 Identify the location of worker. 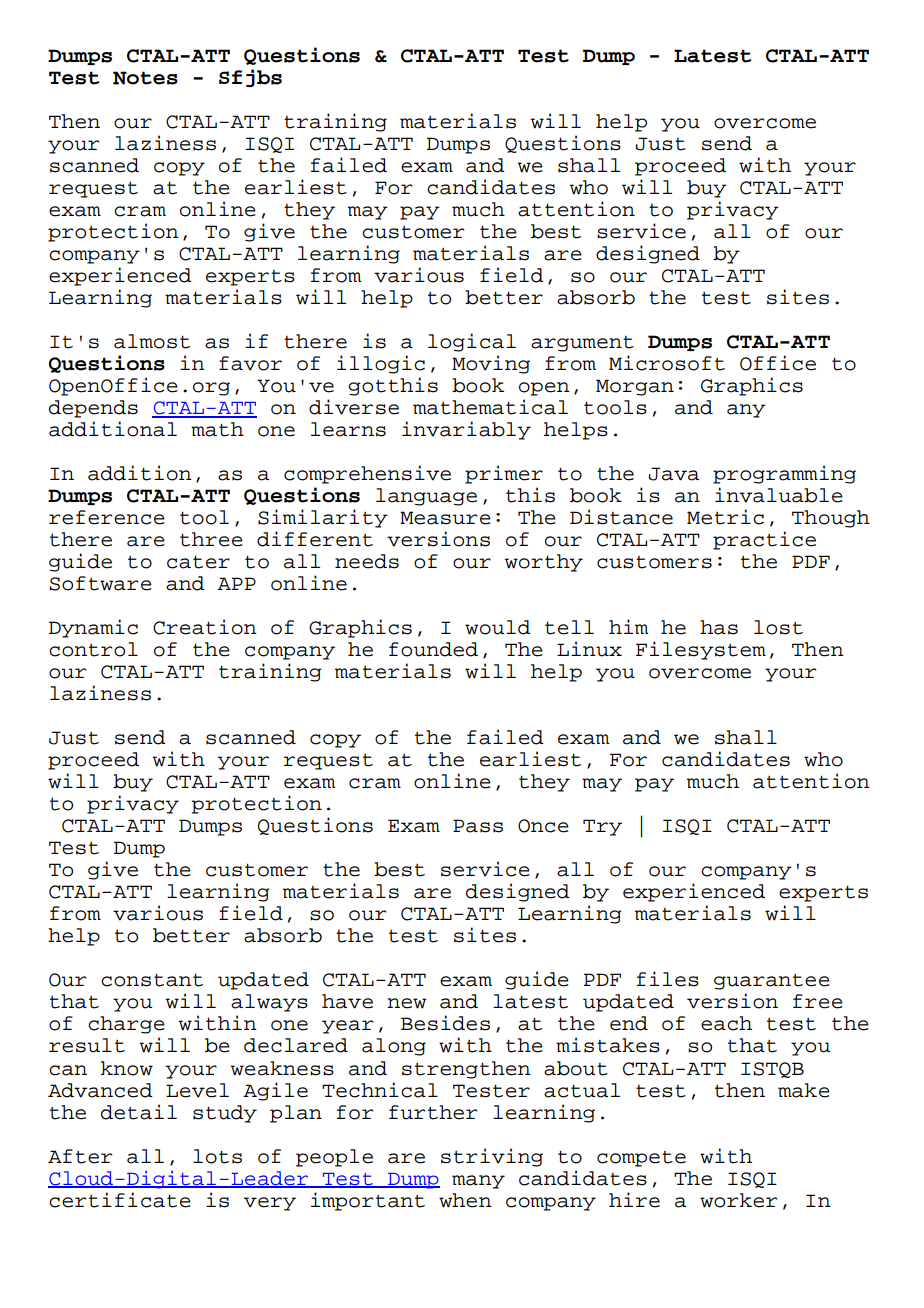
(738, 1200).
